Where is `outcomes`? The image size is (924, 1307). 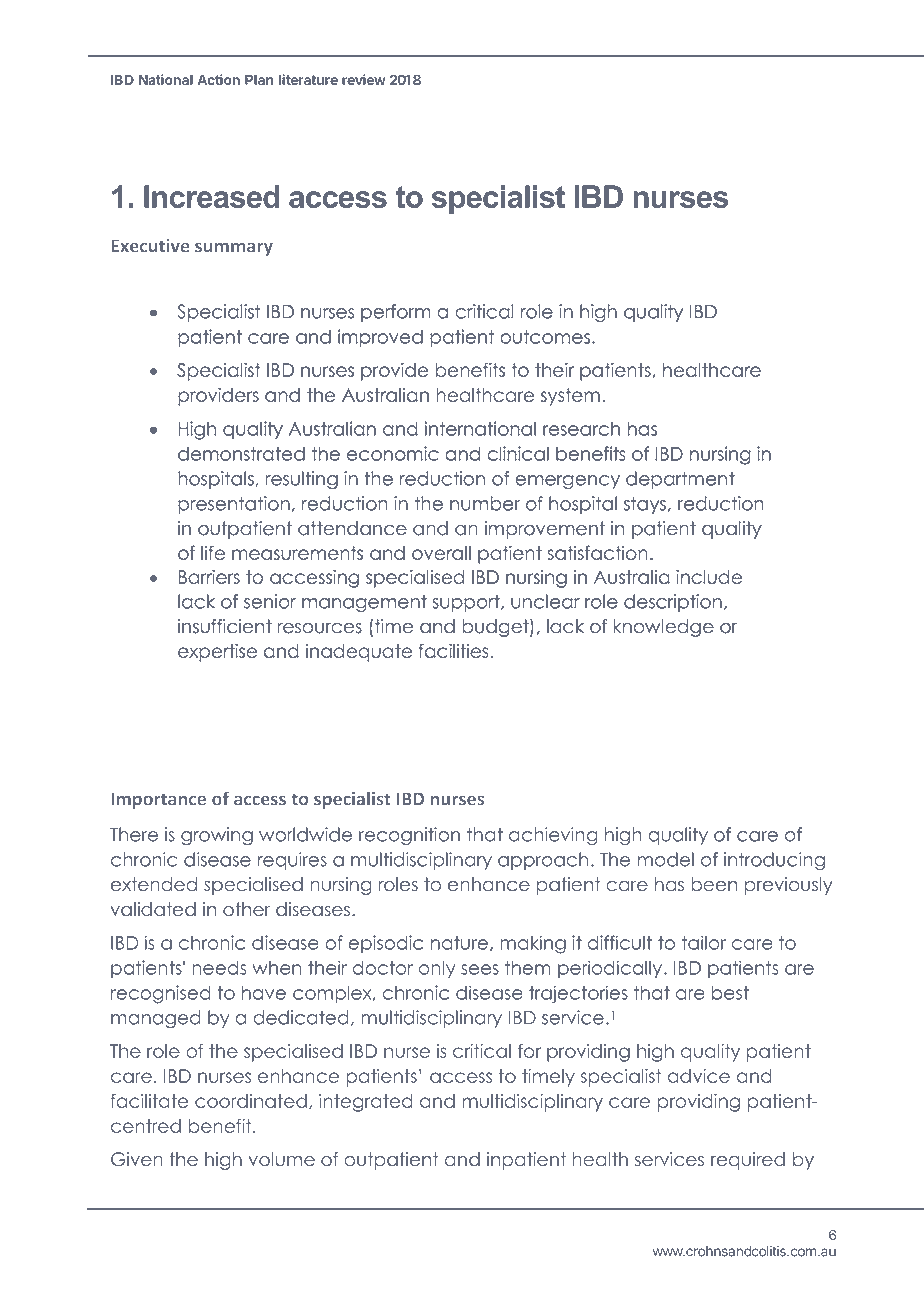
outcomes is located at coordinates (545, 337).
